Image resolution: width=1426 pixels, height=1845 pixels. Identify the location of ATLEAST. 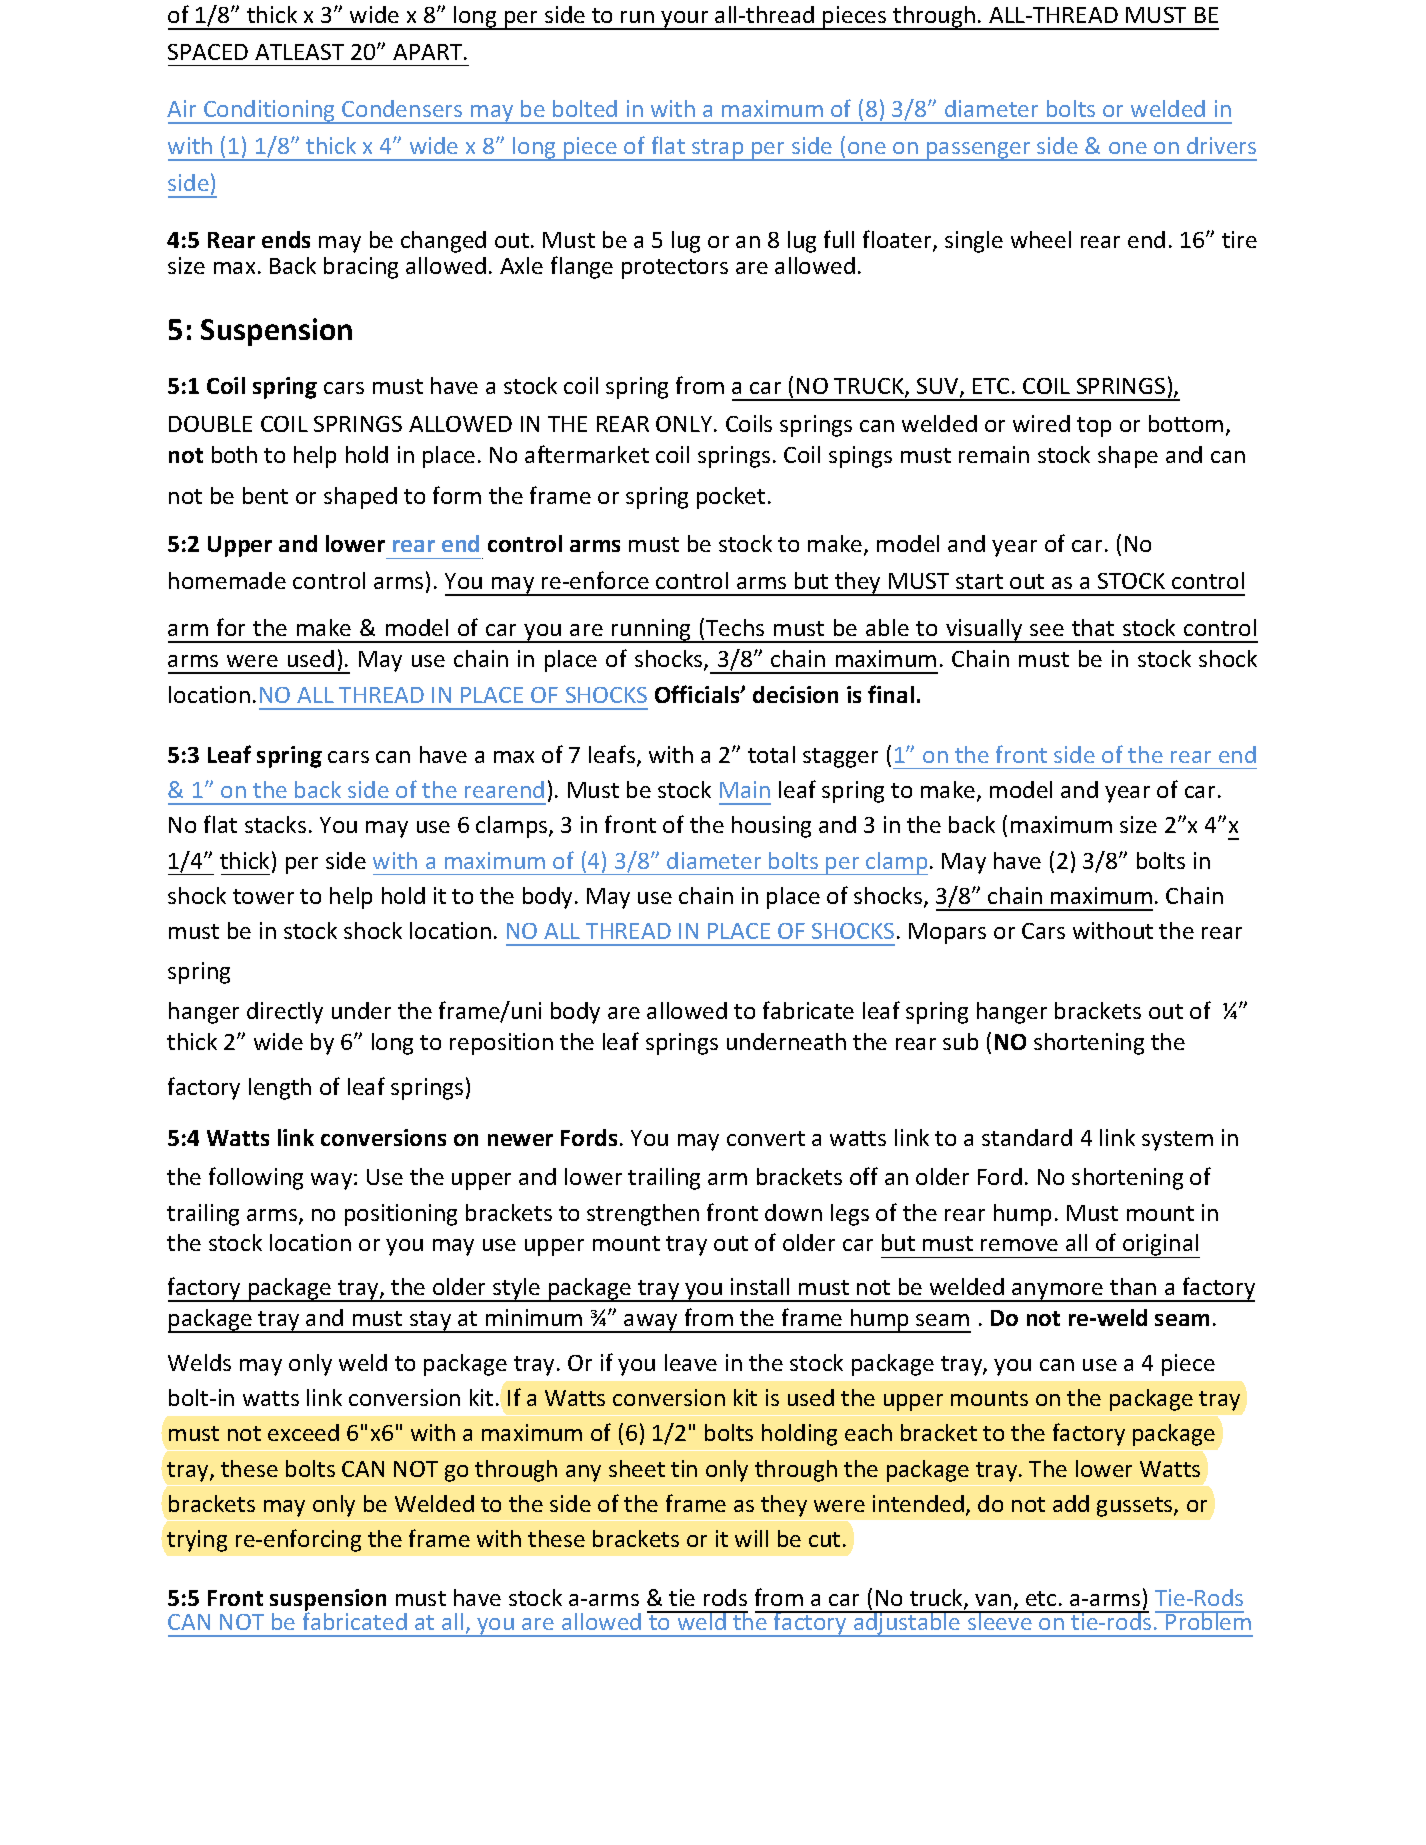
(299, 52).
